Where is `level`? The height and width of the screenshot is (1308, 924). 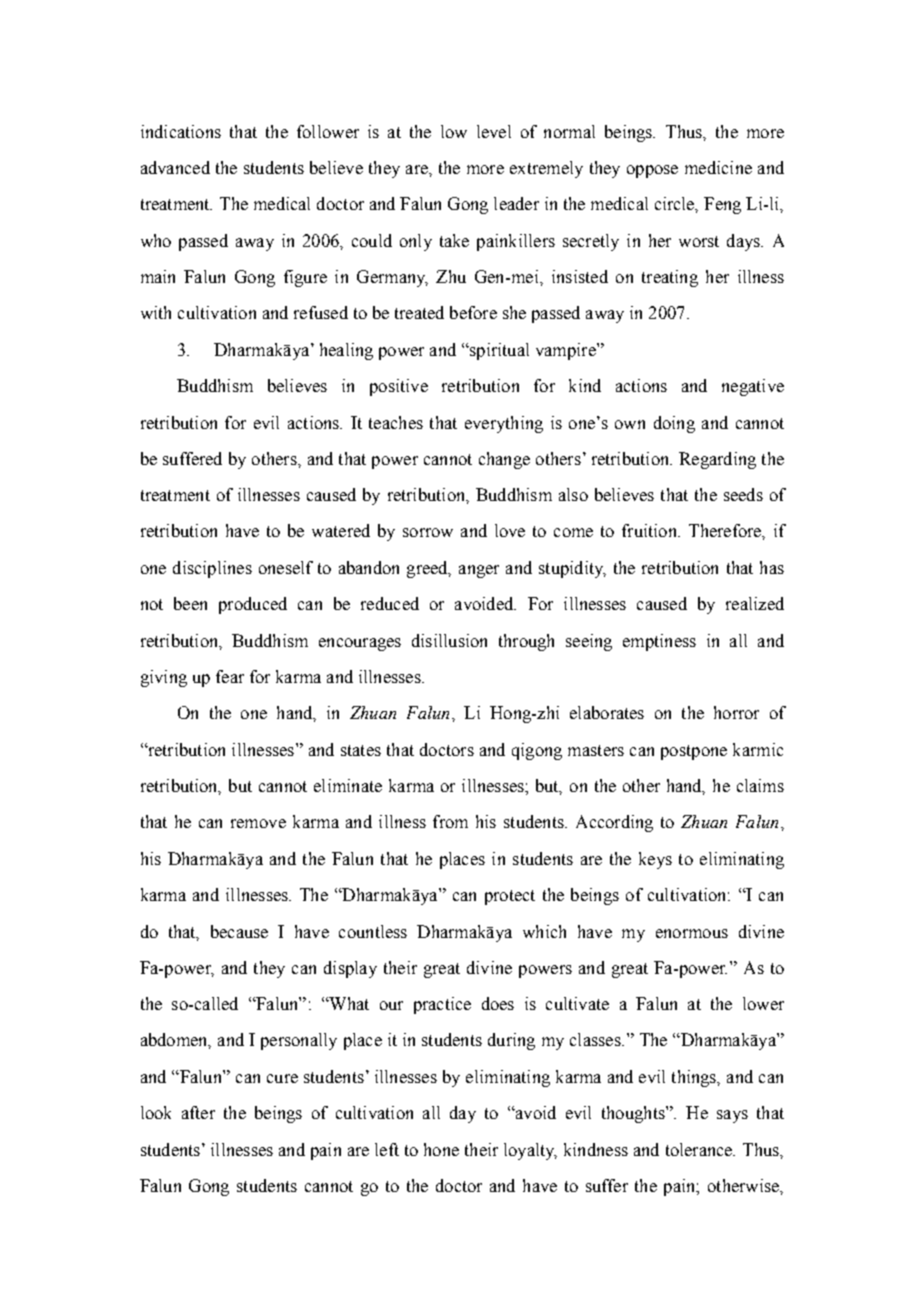 level is located at coordinates (494, 131).
